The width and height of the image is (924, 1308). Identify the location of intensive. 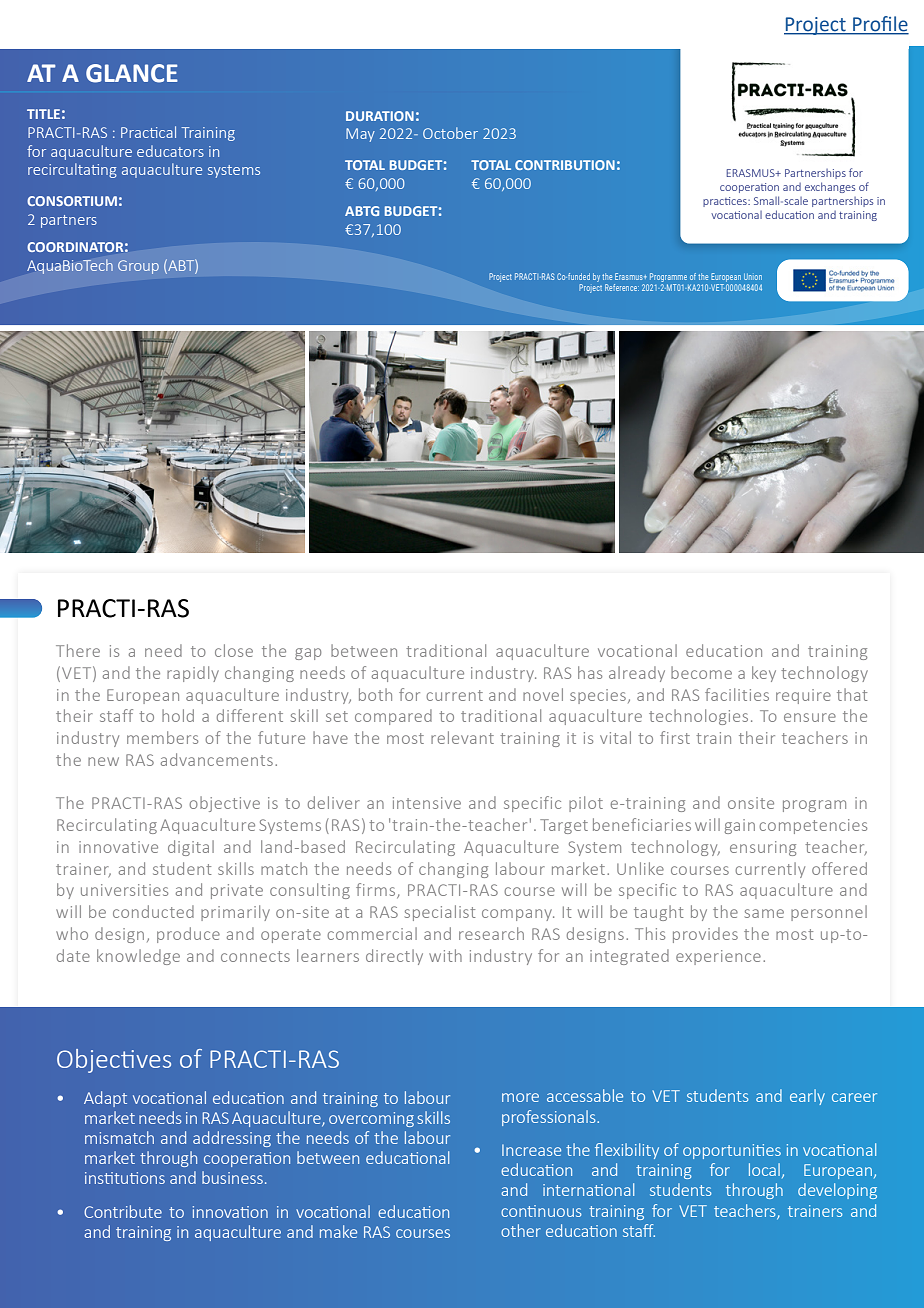
(427, 803).
